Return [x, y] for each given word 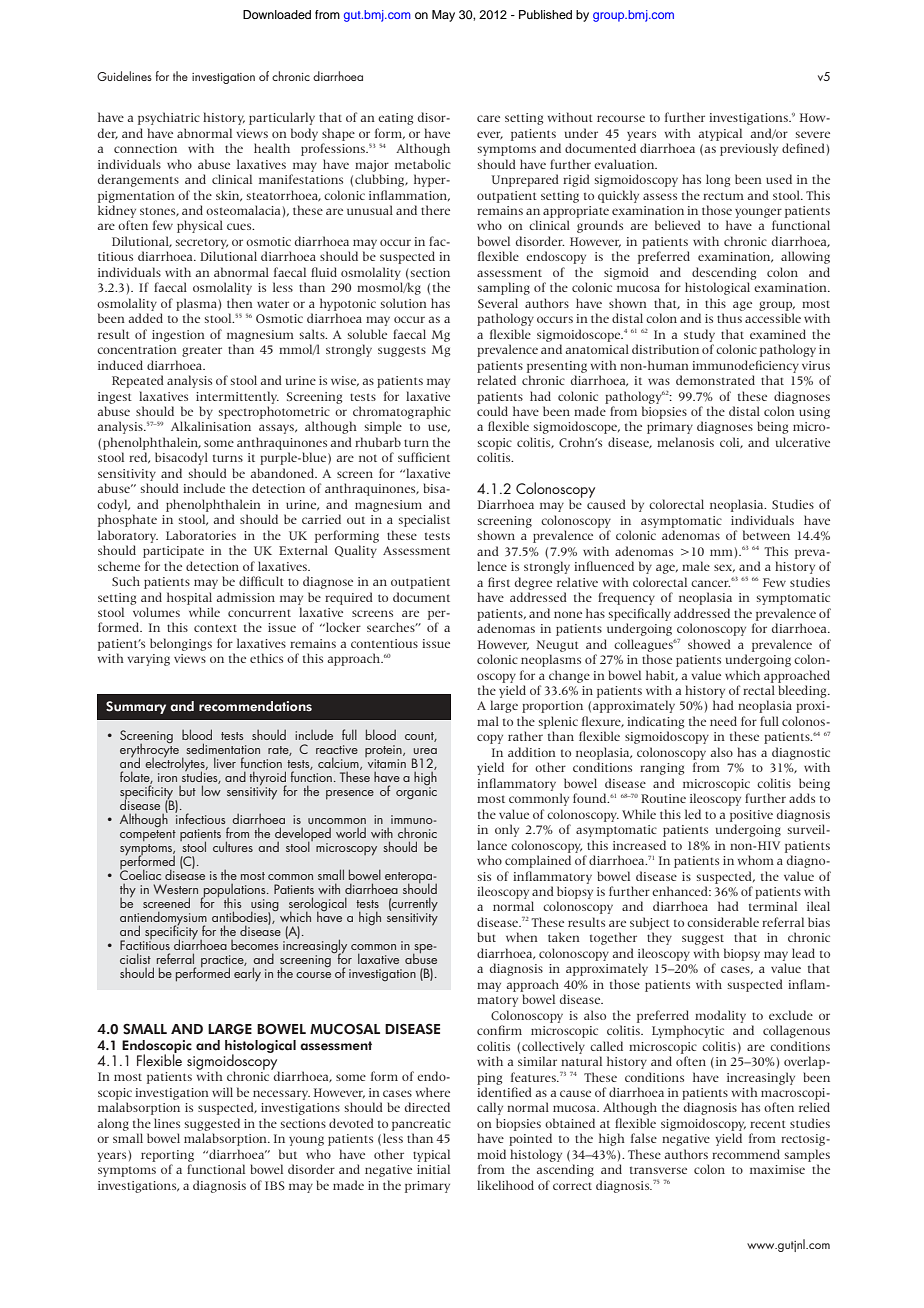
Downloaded [277, 14]
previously [749, 149]
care [488, 118]
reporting [167, 1156]
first [499, 582]
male [696, 566]
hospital [189, 598]
